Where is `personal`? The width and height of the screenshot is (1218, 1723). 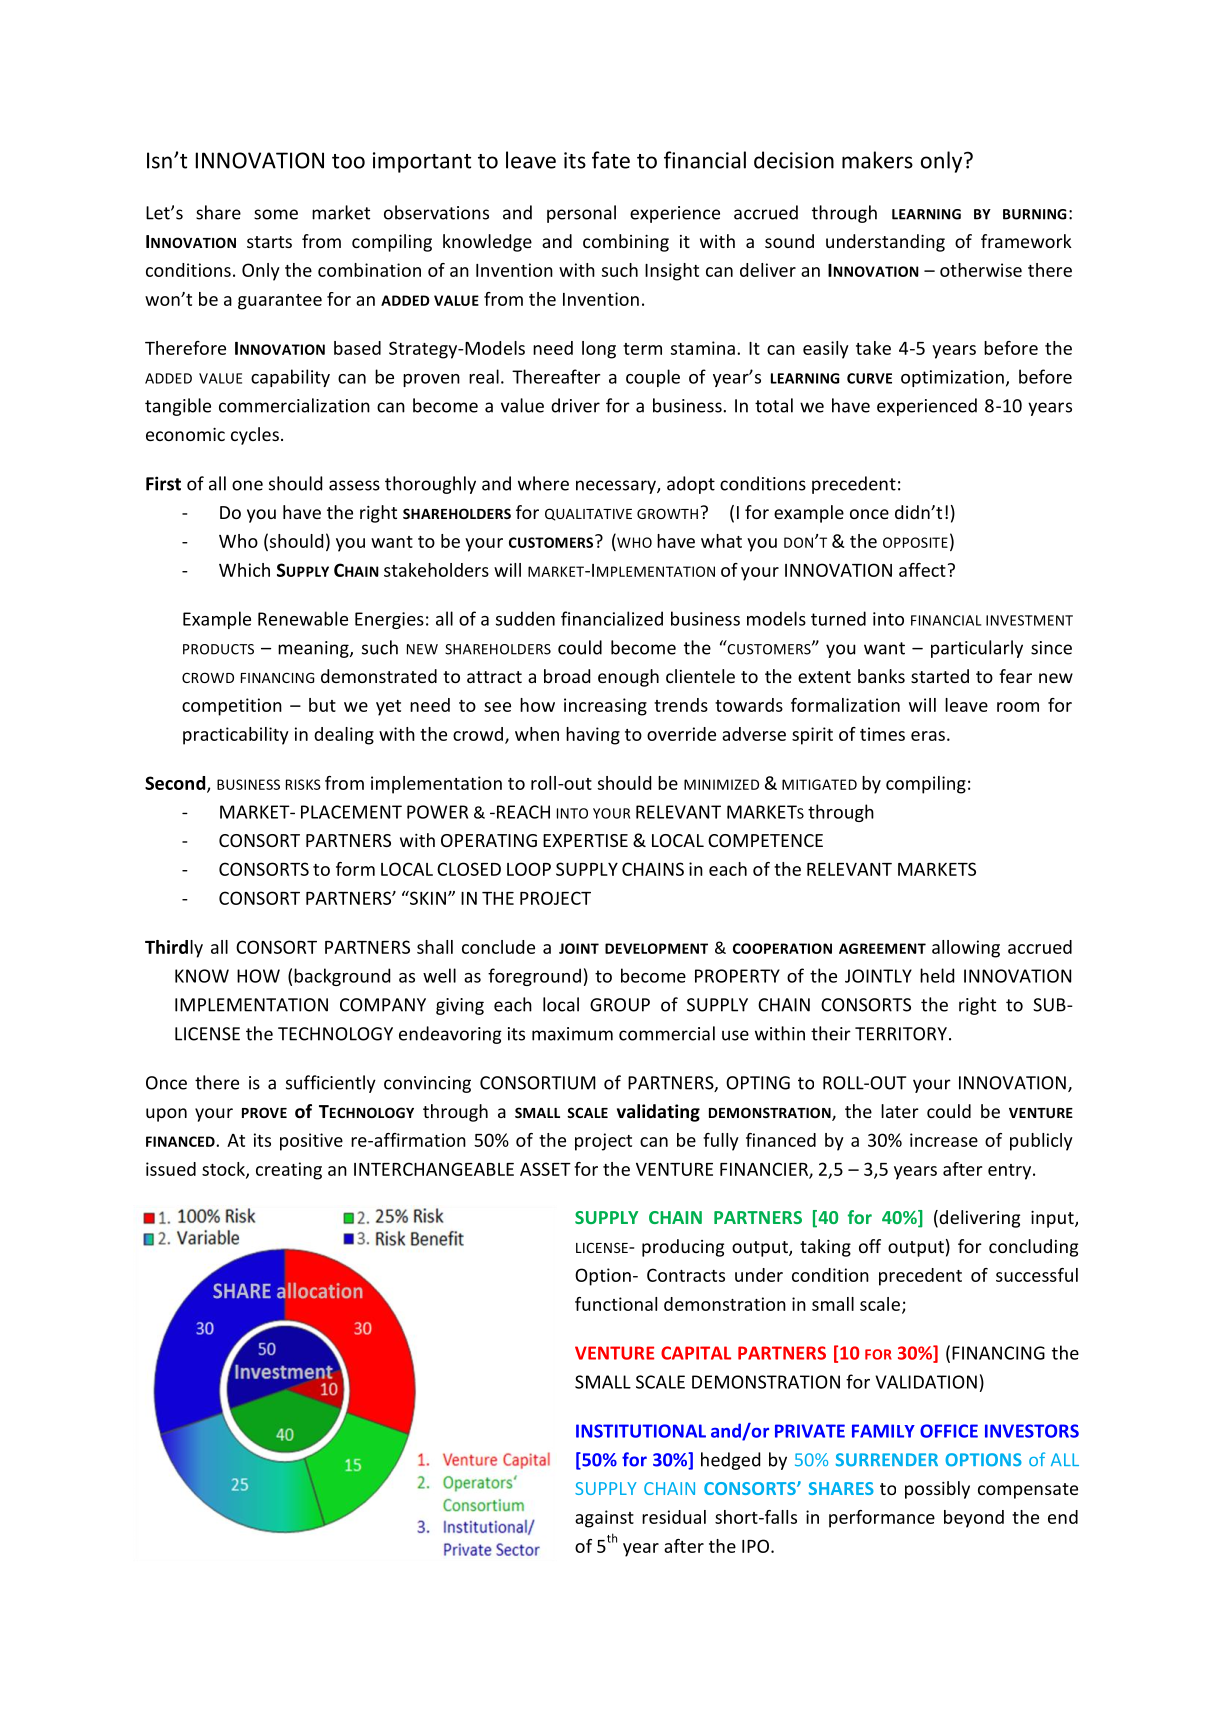 personal is located at coordinates (581, 214).
